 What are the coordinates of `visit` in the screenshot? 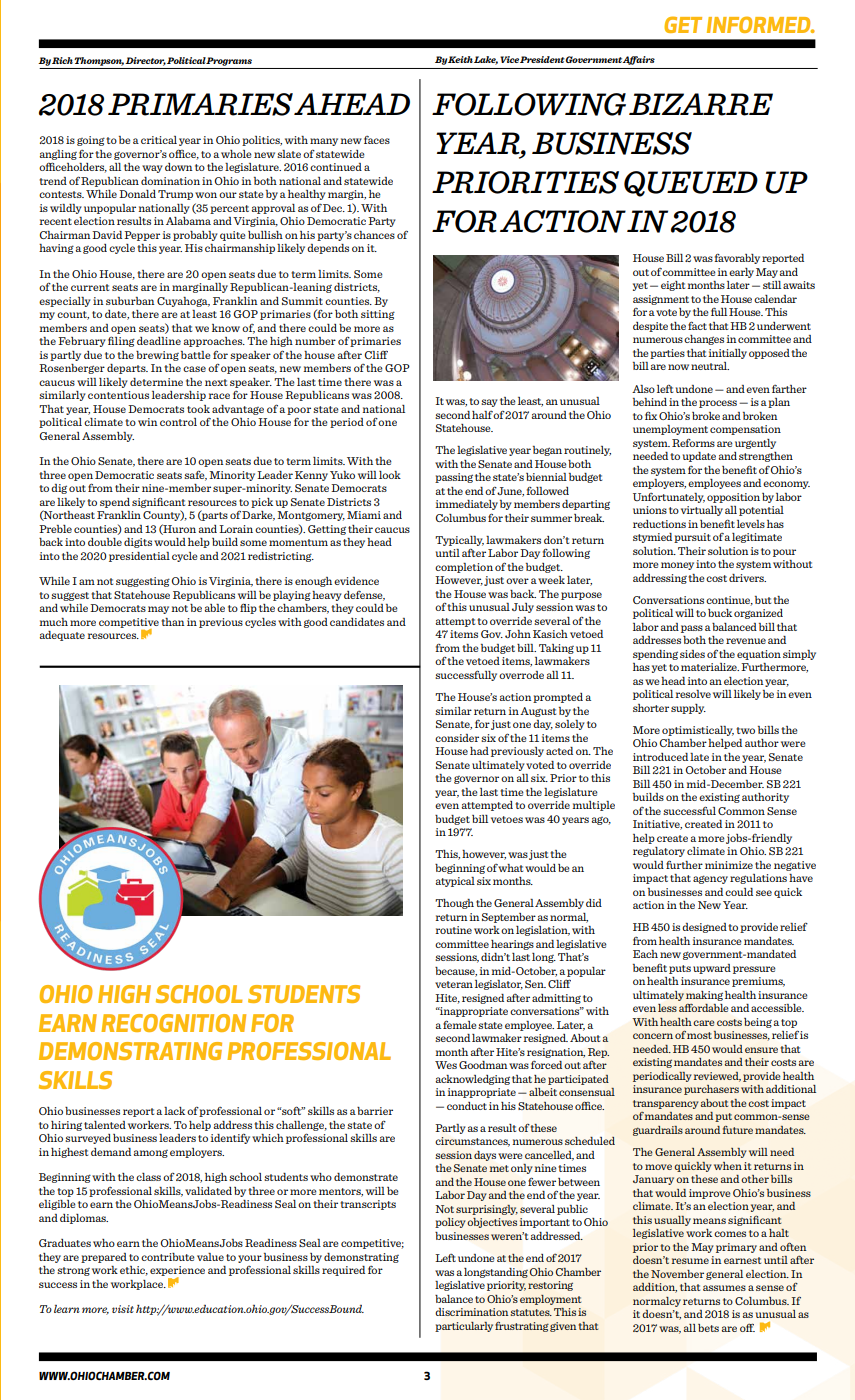 It's located at (123, 1309).
